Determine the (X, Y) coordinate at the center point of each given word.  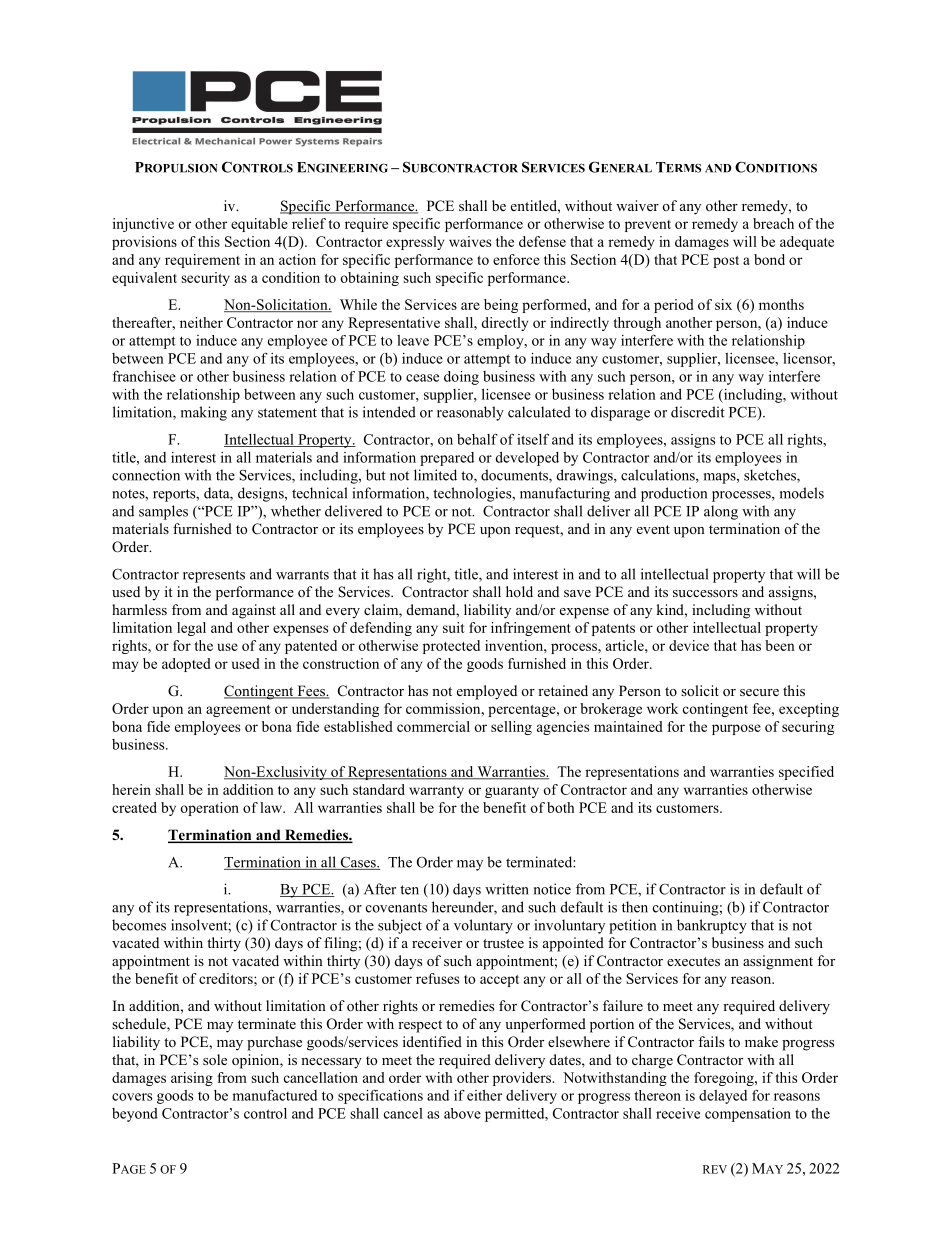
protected (451, 647)
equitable (259, 225)
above (462, 1113)
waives (470, 241)
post (726, 262)
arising (192, 1079)
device (689, 645)
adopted (186, 665)
